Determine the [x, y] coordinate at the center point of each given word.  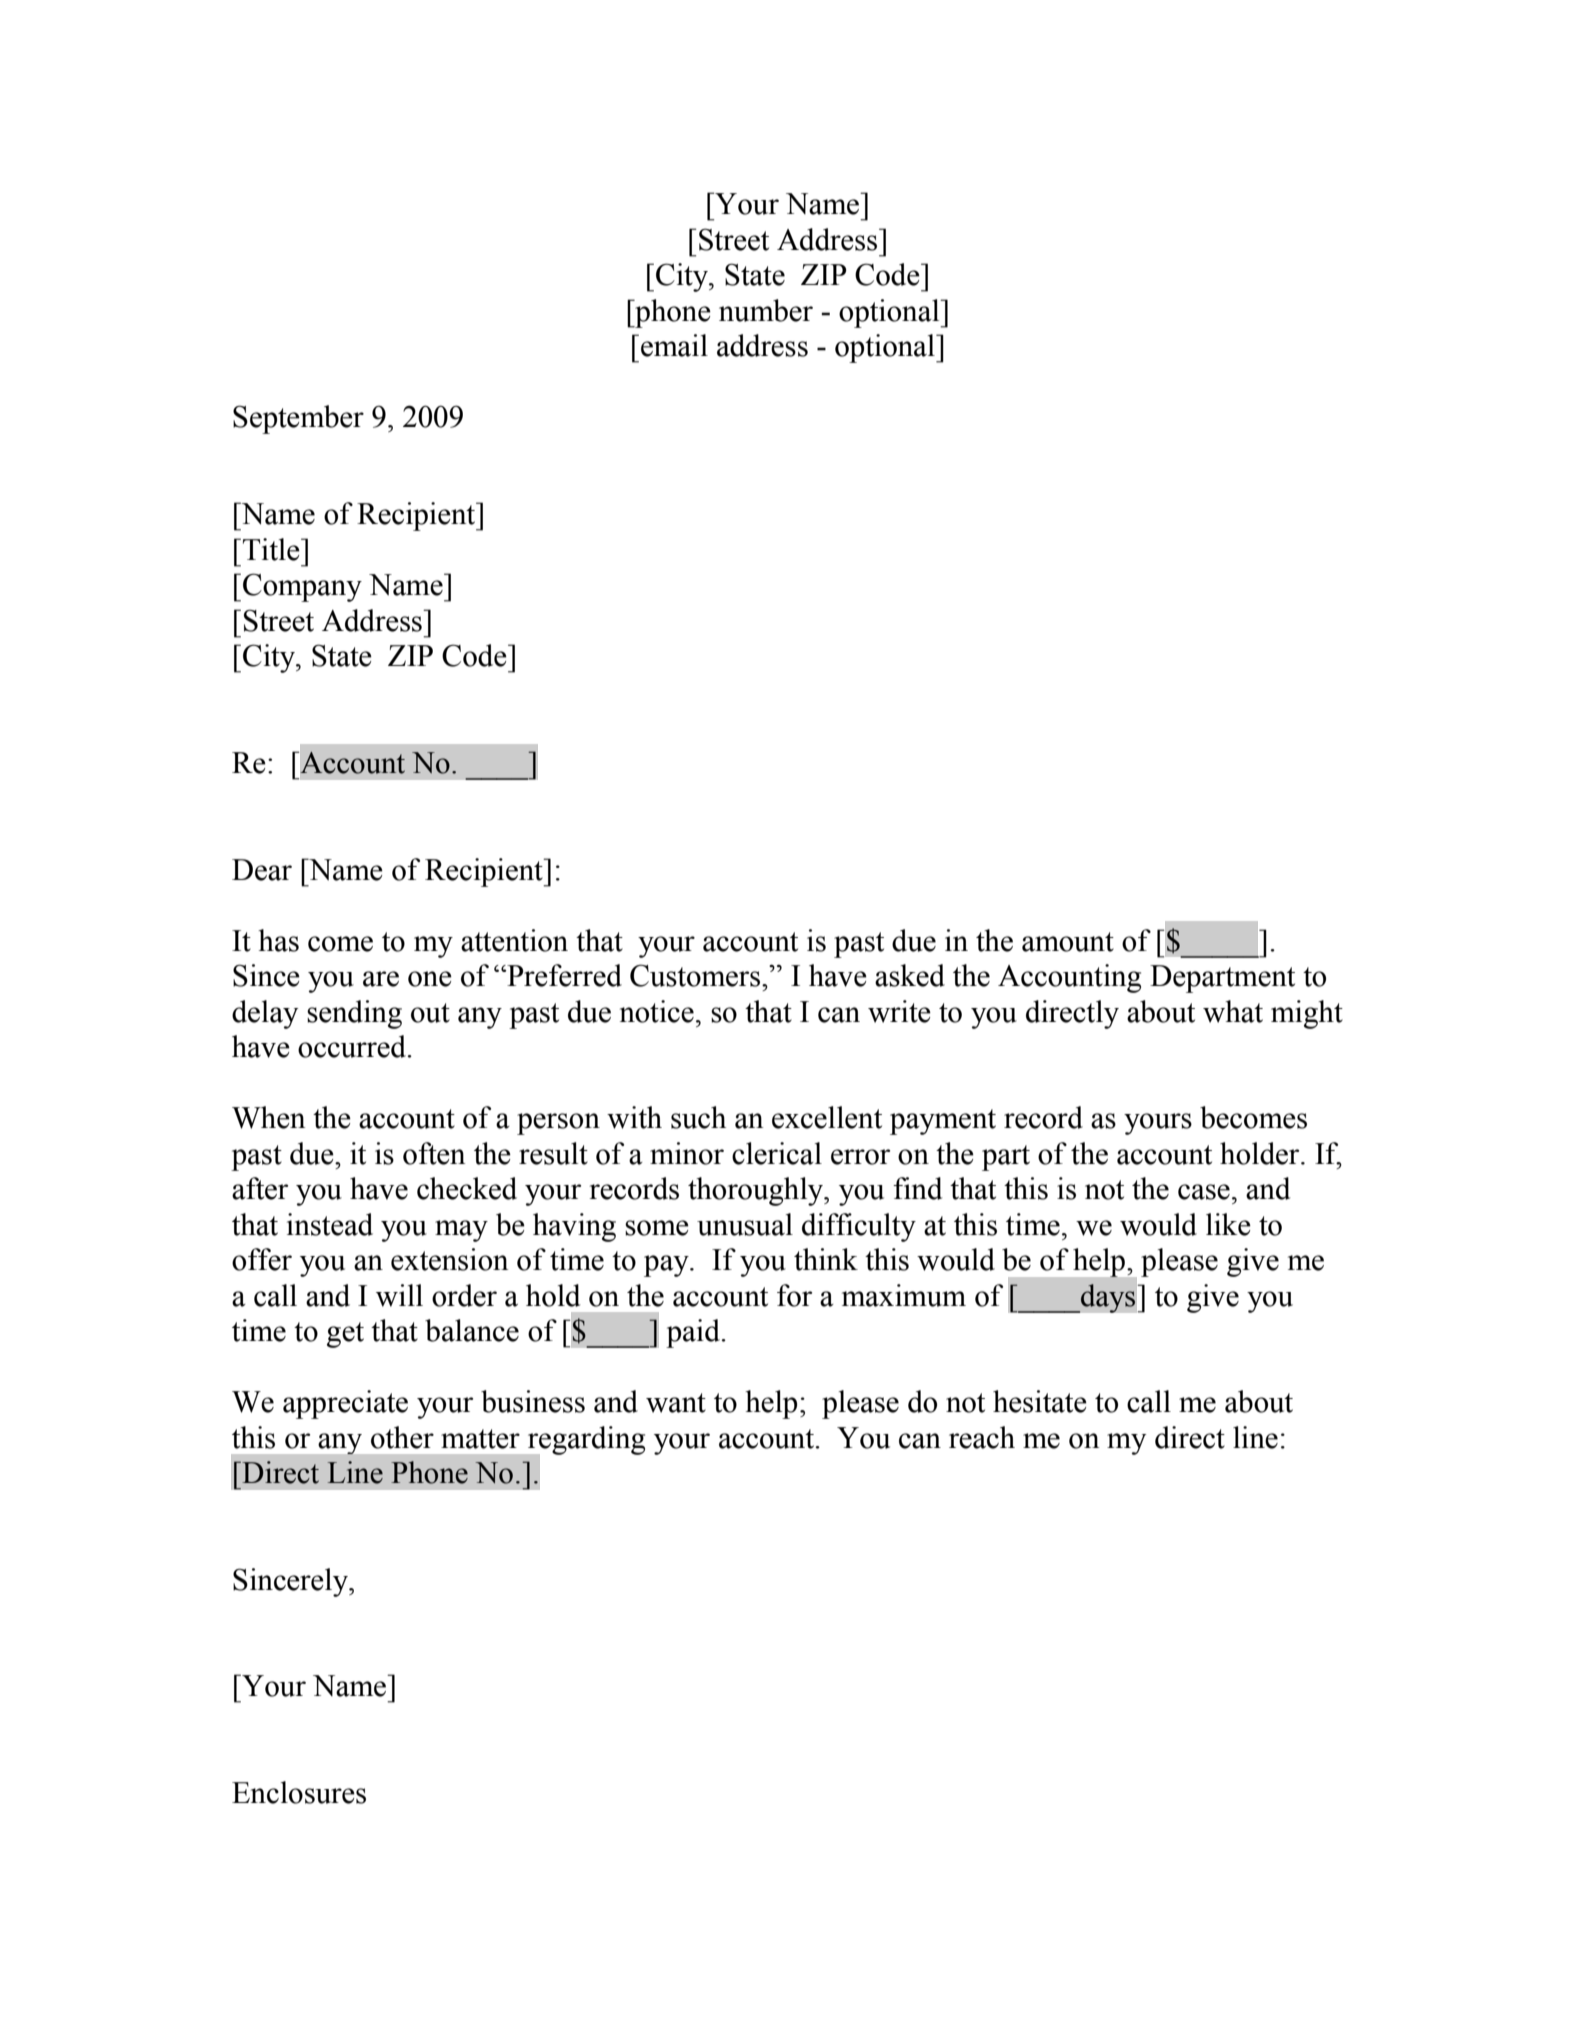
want [676, 1403]
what [1233, 1011]
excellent [827, 1117]
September [298, 419]
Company [302, 587]
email [674, 345]
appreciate [345, 1404]
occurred [353, 1046]
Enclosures [299, 1792]
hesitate [1040, 1401]
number [766, 310]
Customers [696, 975]
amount [1068, 942]
